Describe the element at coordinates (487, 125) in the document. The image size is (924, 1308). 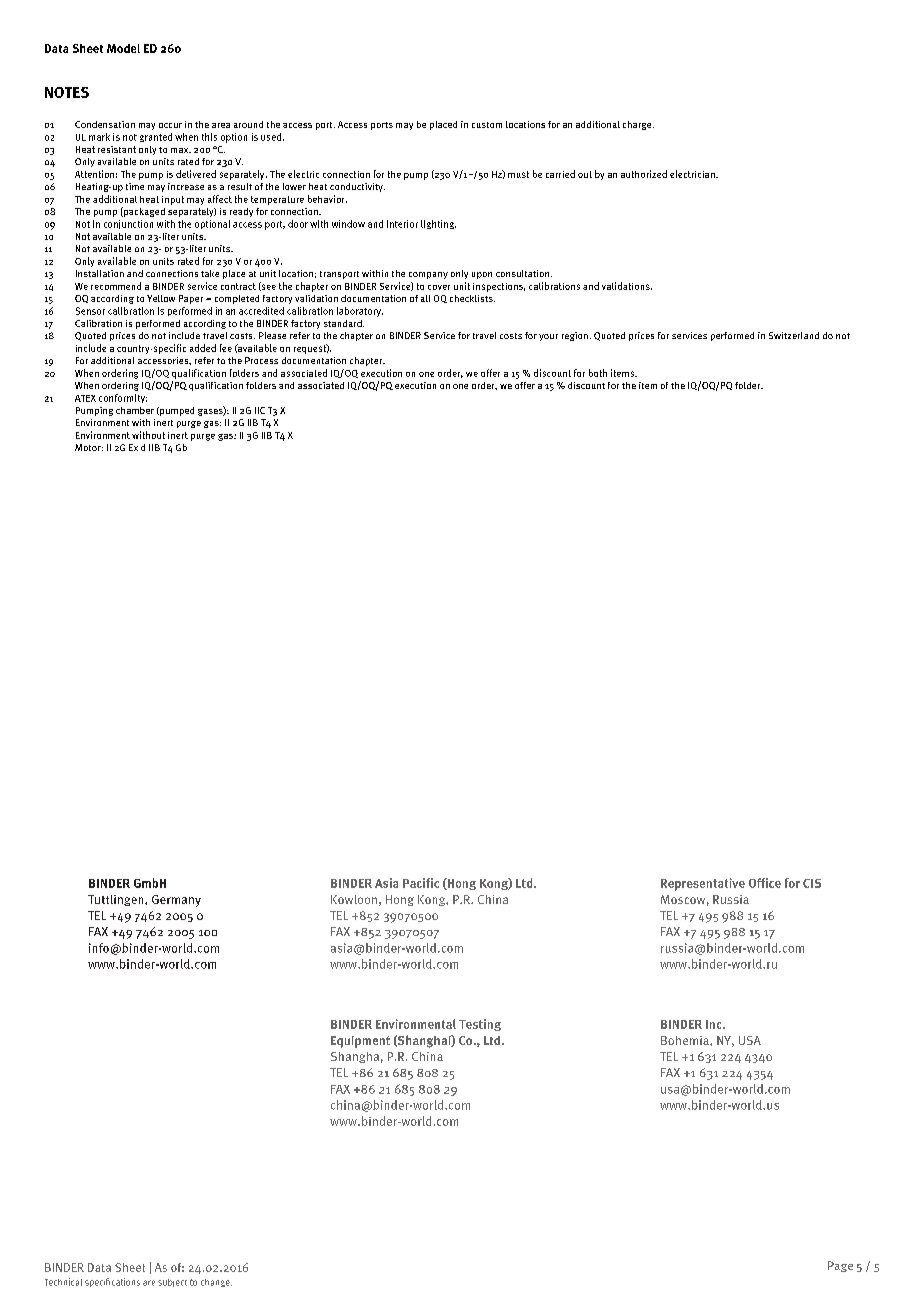
I see `custom` at that location.
